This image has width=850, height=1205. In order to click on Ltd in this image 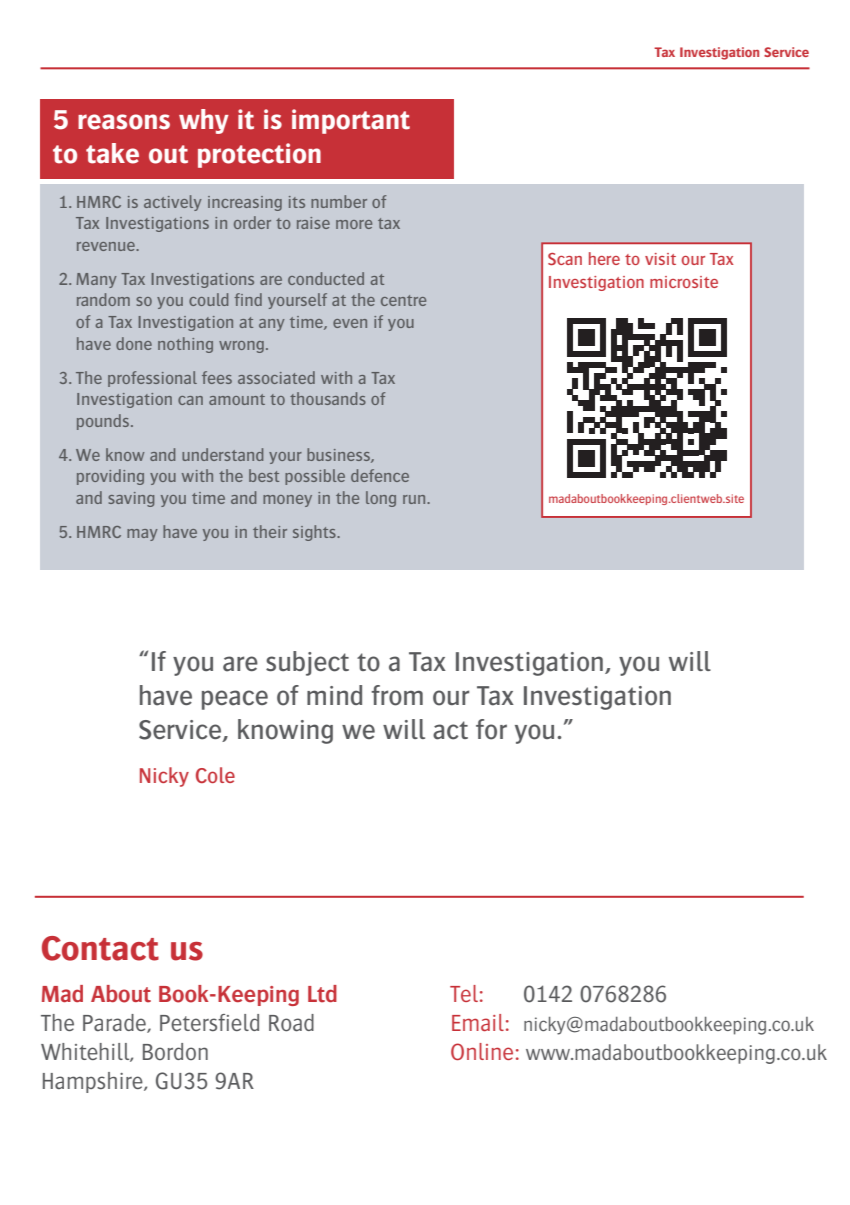, I will do `click(322, 994)`.
